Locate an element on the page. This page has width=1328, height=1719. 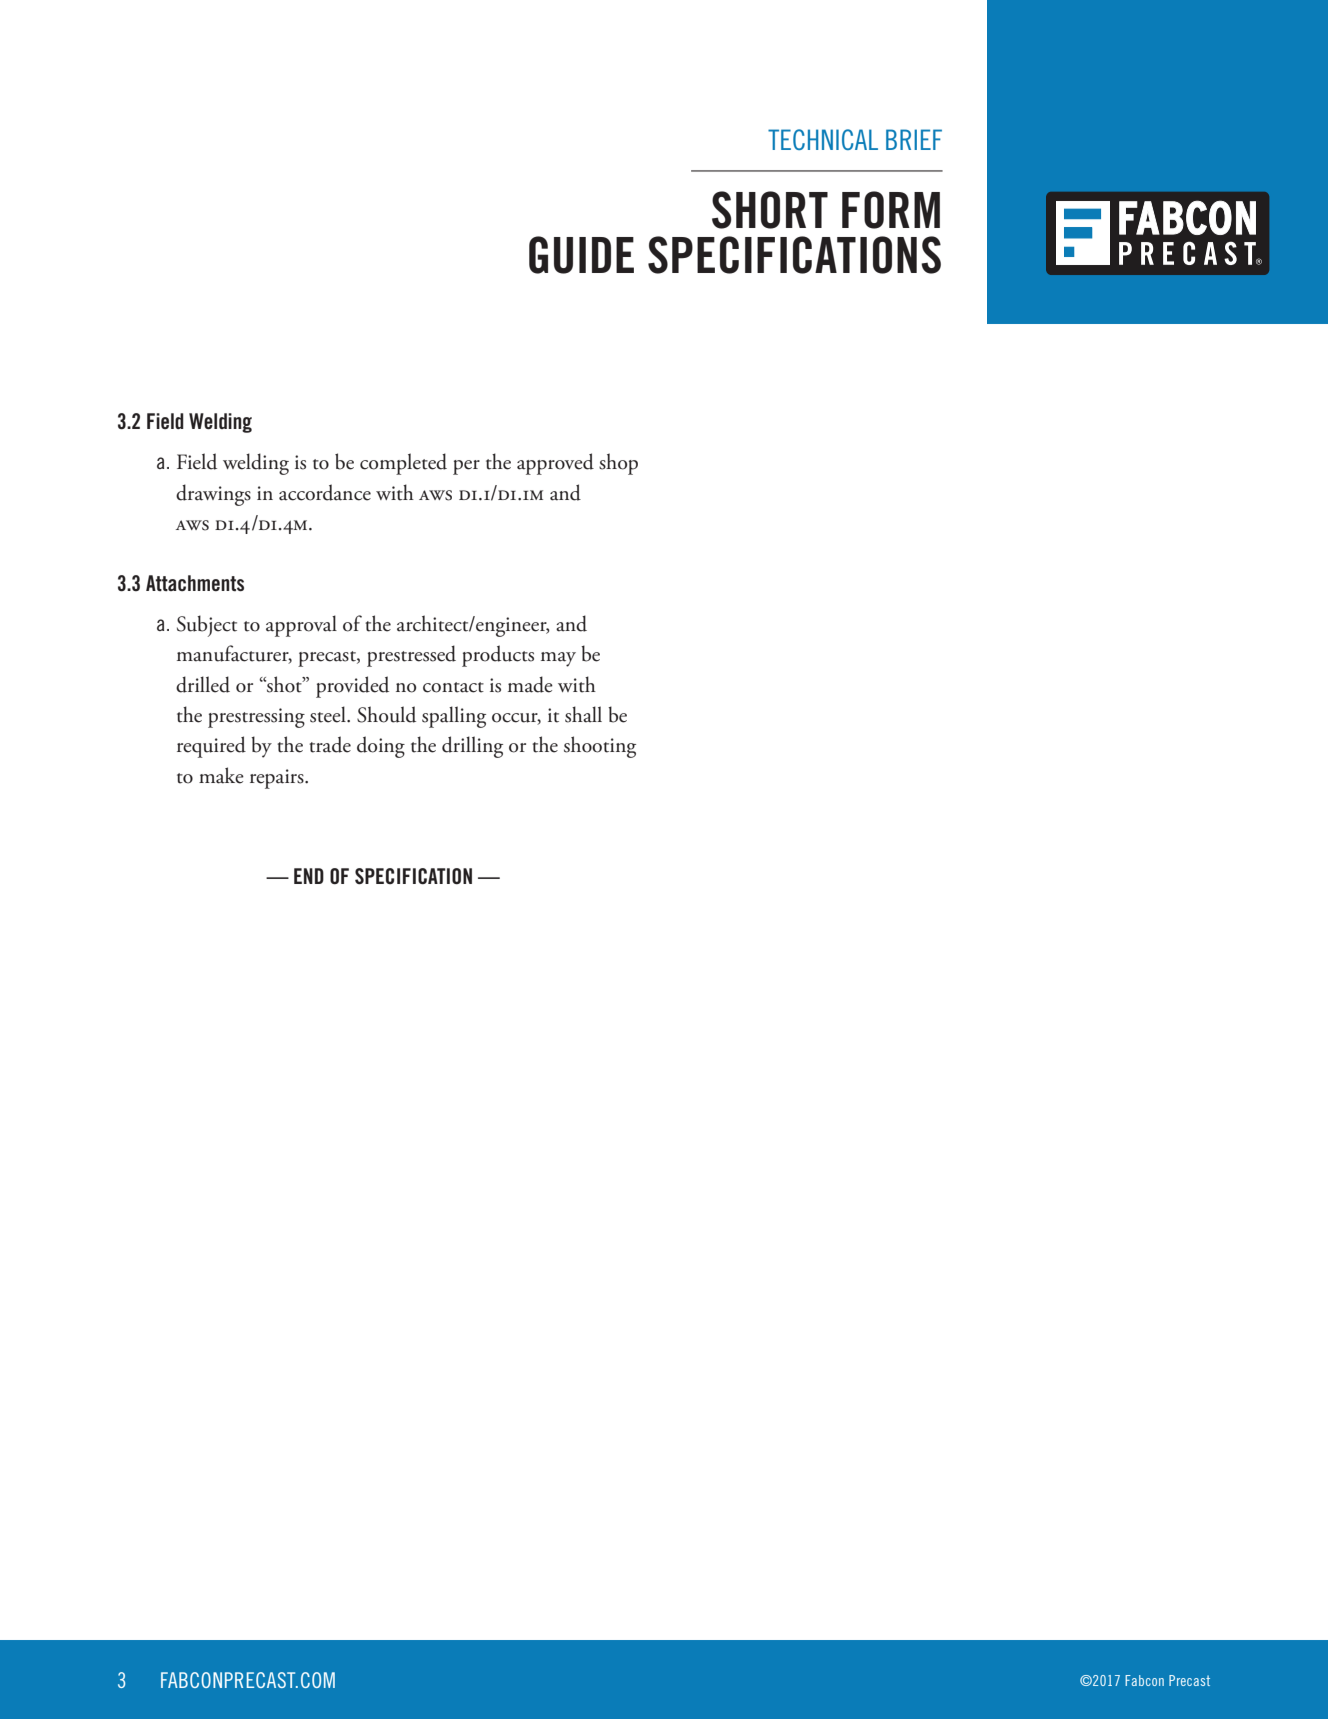
shooting is located at coordinates (600, 747).
